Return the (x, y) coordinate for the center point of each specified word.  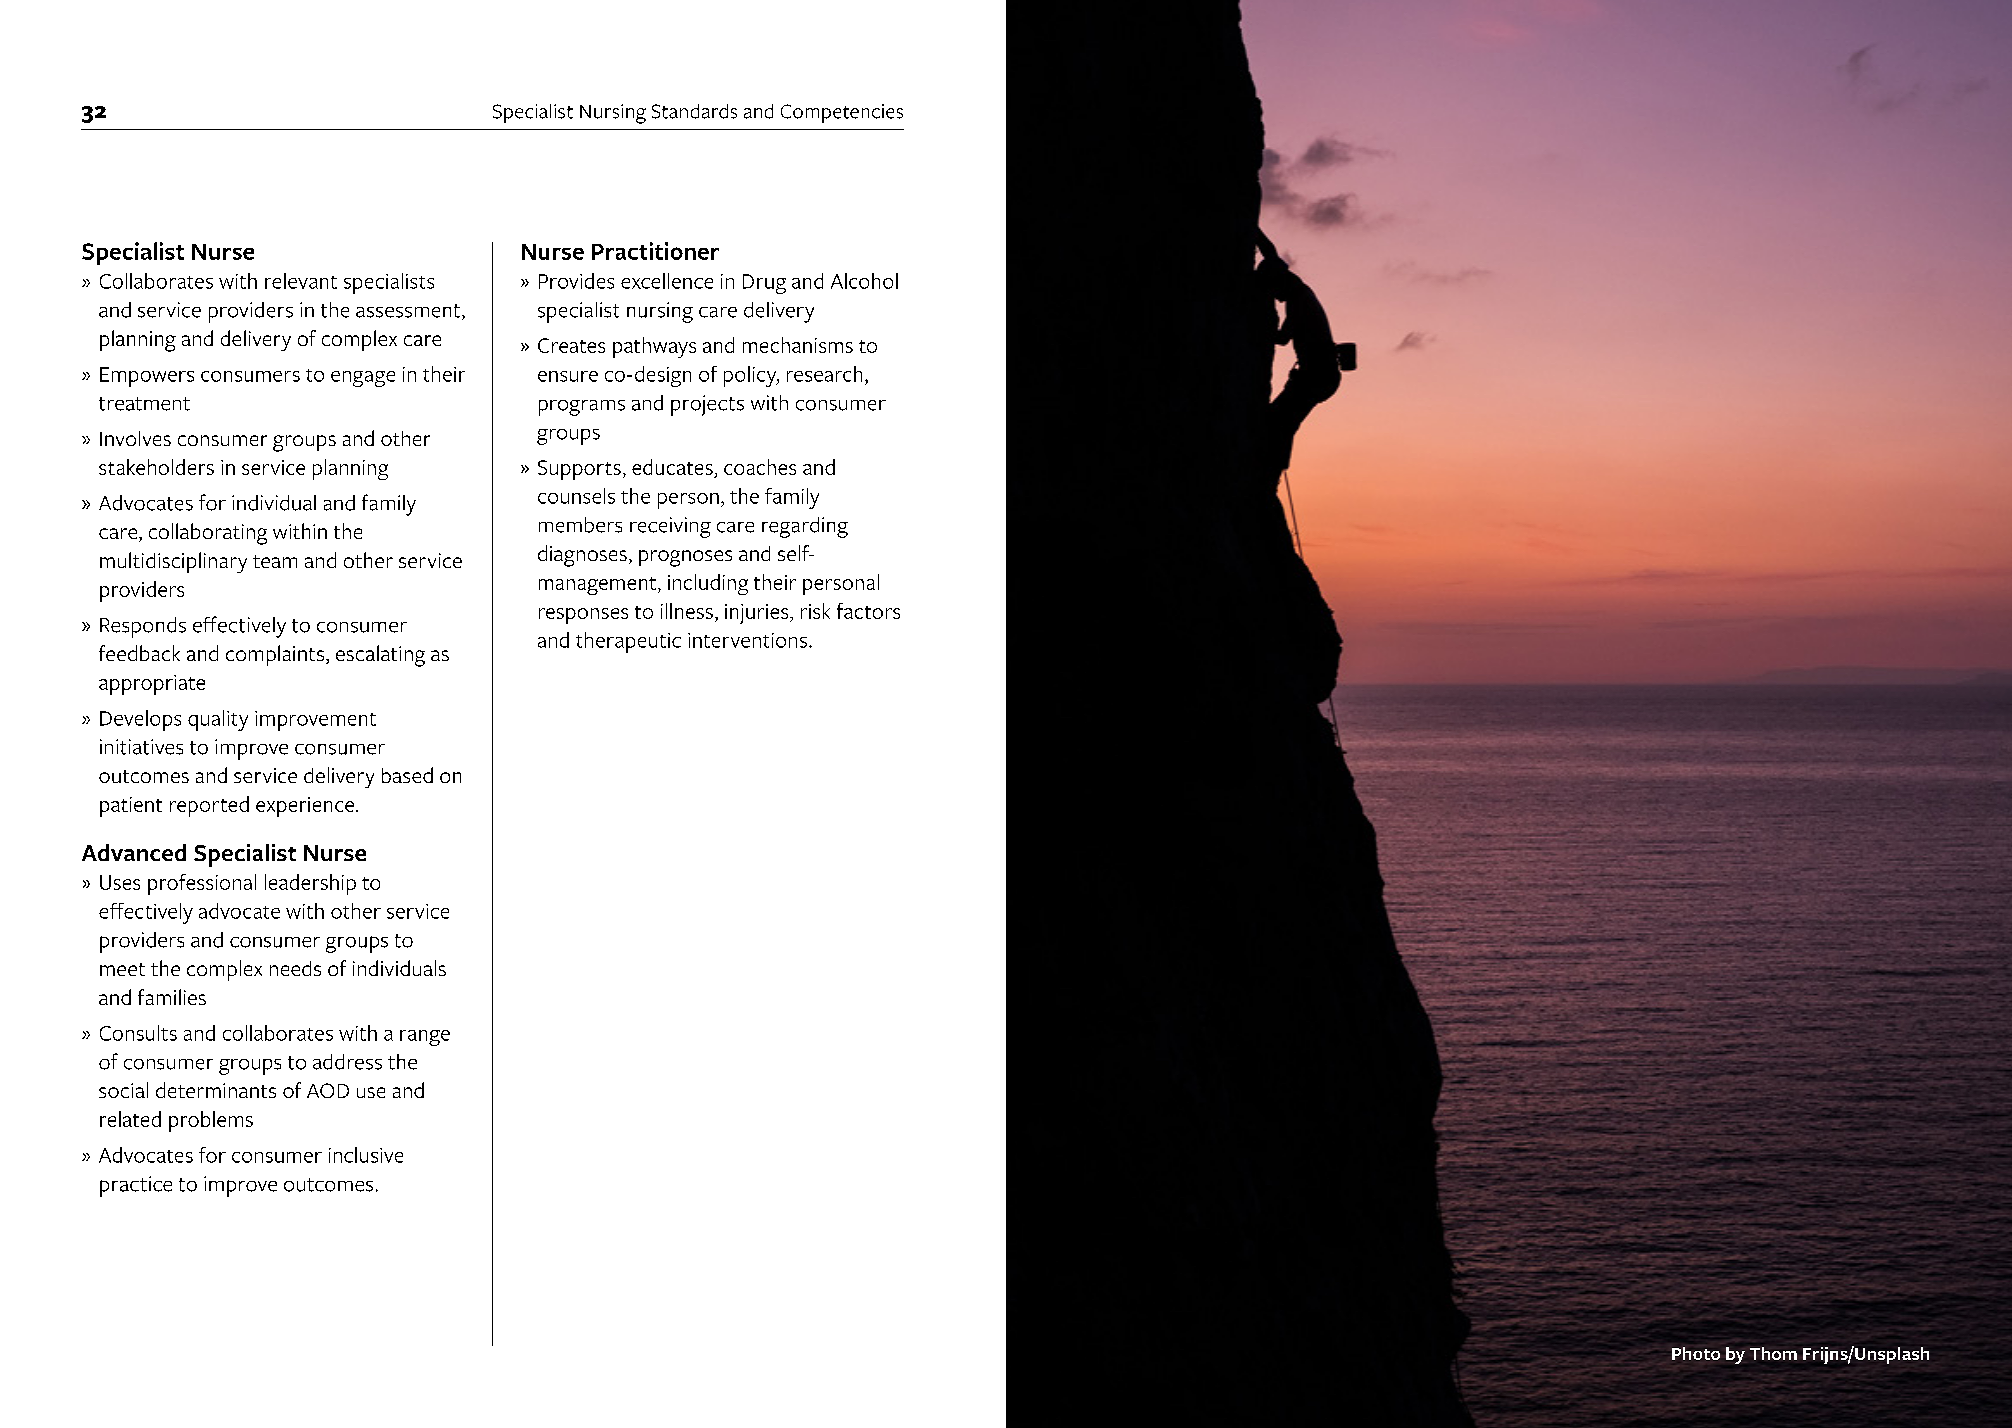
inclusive (366, 1155)
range (425, 1038)
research (824, 374)
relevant (301, 281)
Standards (694, 111)
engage (363, 379)
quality (218, 720)
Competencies (842, 113)
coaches (760, 467)
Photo (1696, 1353)
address (347, 1062)
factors (868, 611)
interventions (747, 640)
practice (136, 1186)
